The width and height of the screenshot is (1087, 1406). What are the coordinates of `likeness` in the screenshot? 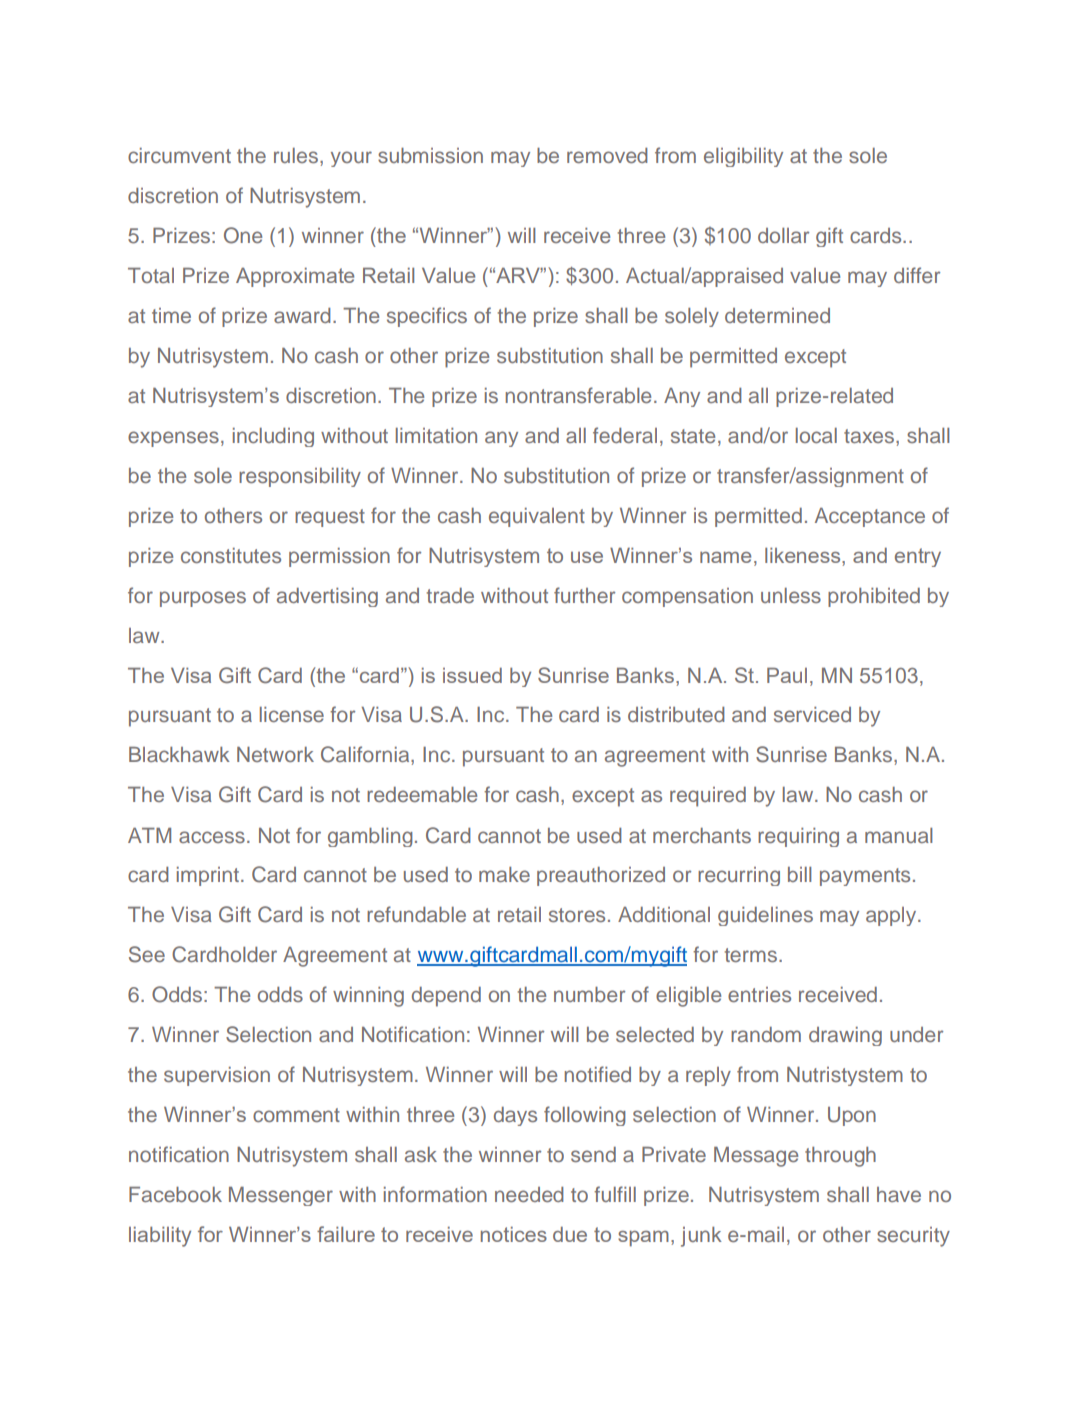 It's located at (804, 555).
